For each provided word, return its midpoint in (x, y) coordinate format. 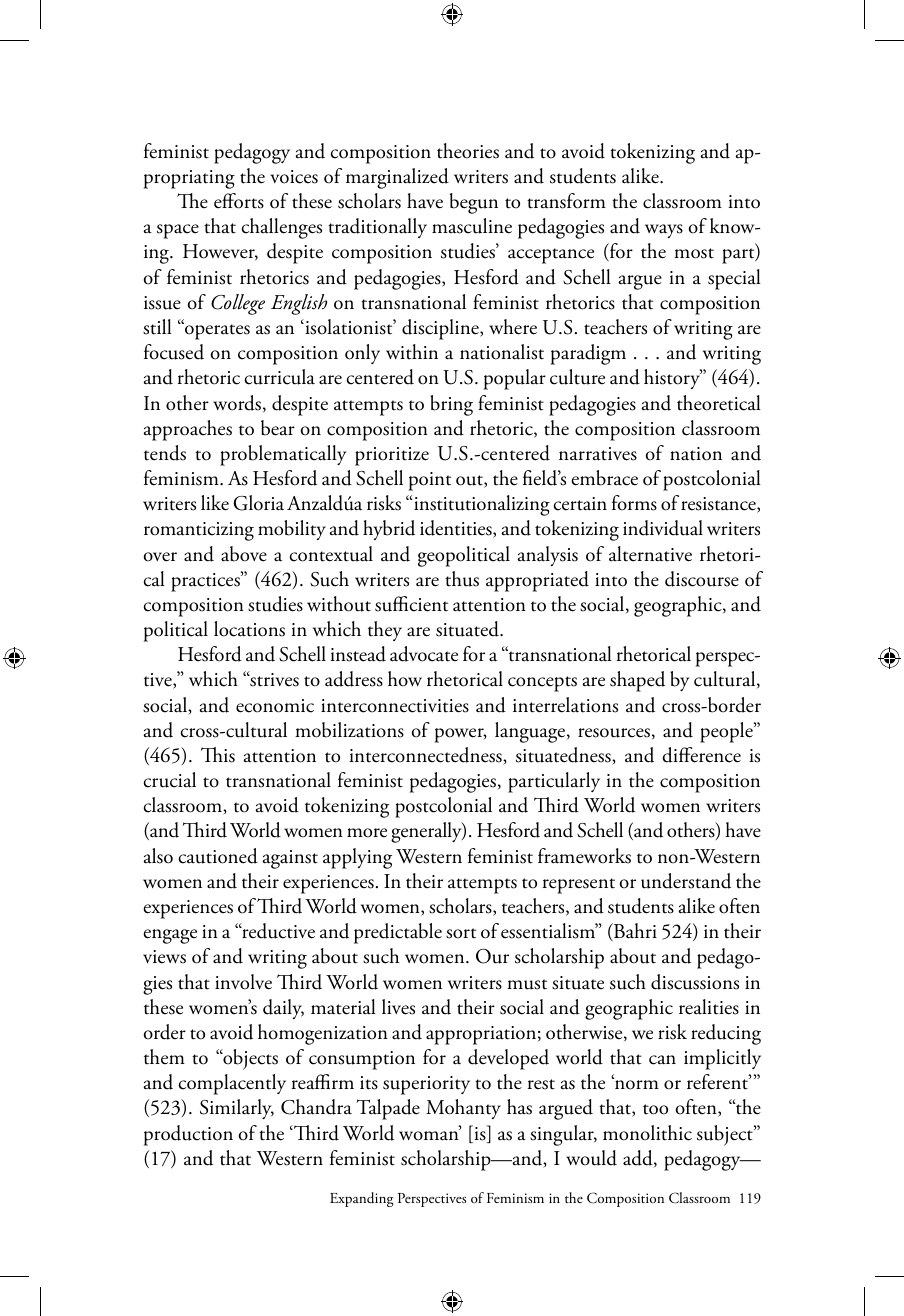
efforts (239, 201)
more (367, 833)
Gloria (258, 503)
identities (457, 529)
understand (686, 881)
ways (664, 231)
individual (663, 528)
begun (474, 203)
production (188, 1135)
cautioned (218, 856)
